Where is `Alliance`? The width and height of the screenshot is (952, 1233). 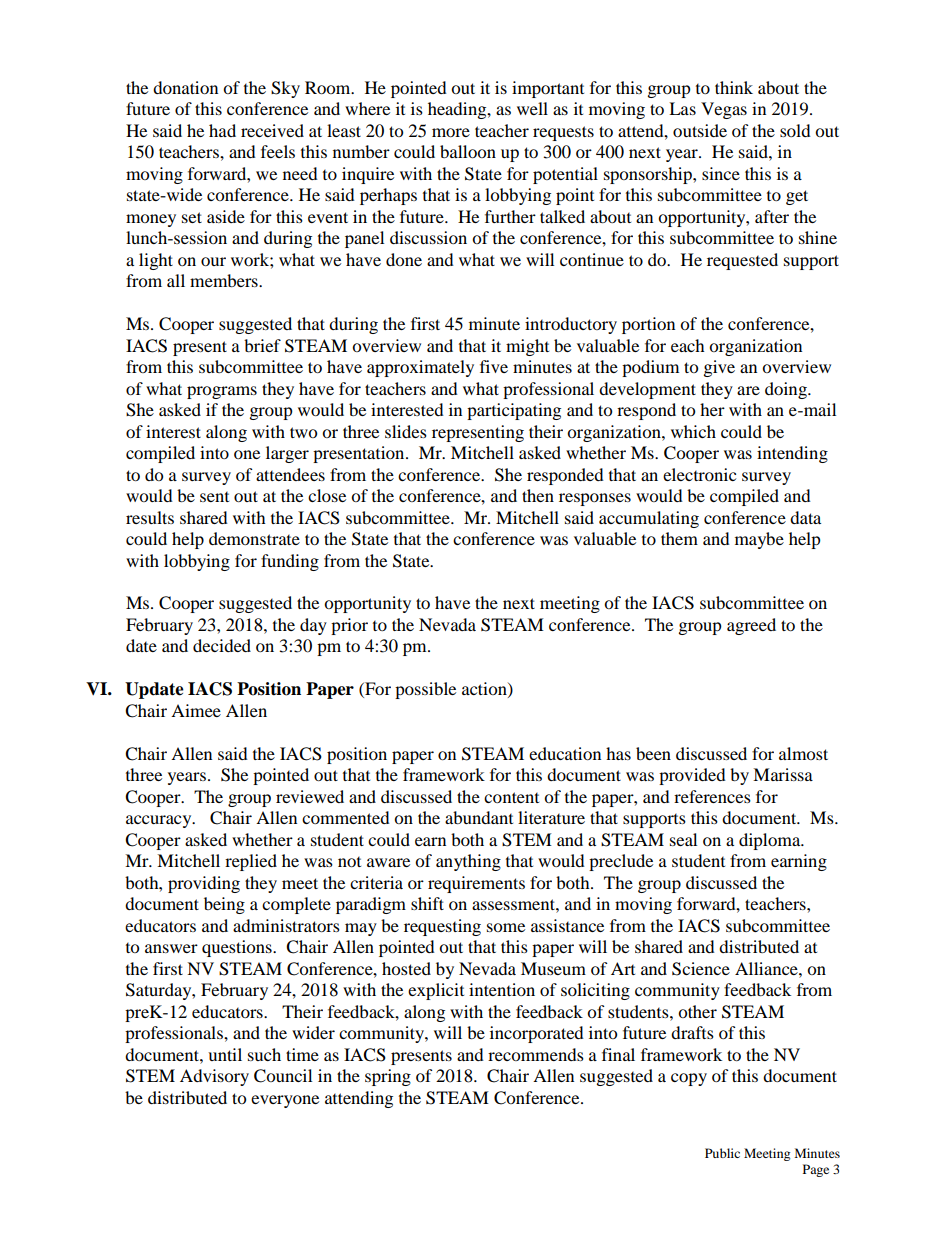
Alliance is located at coordinates (767, 968).
